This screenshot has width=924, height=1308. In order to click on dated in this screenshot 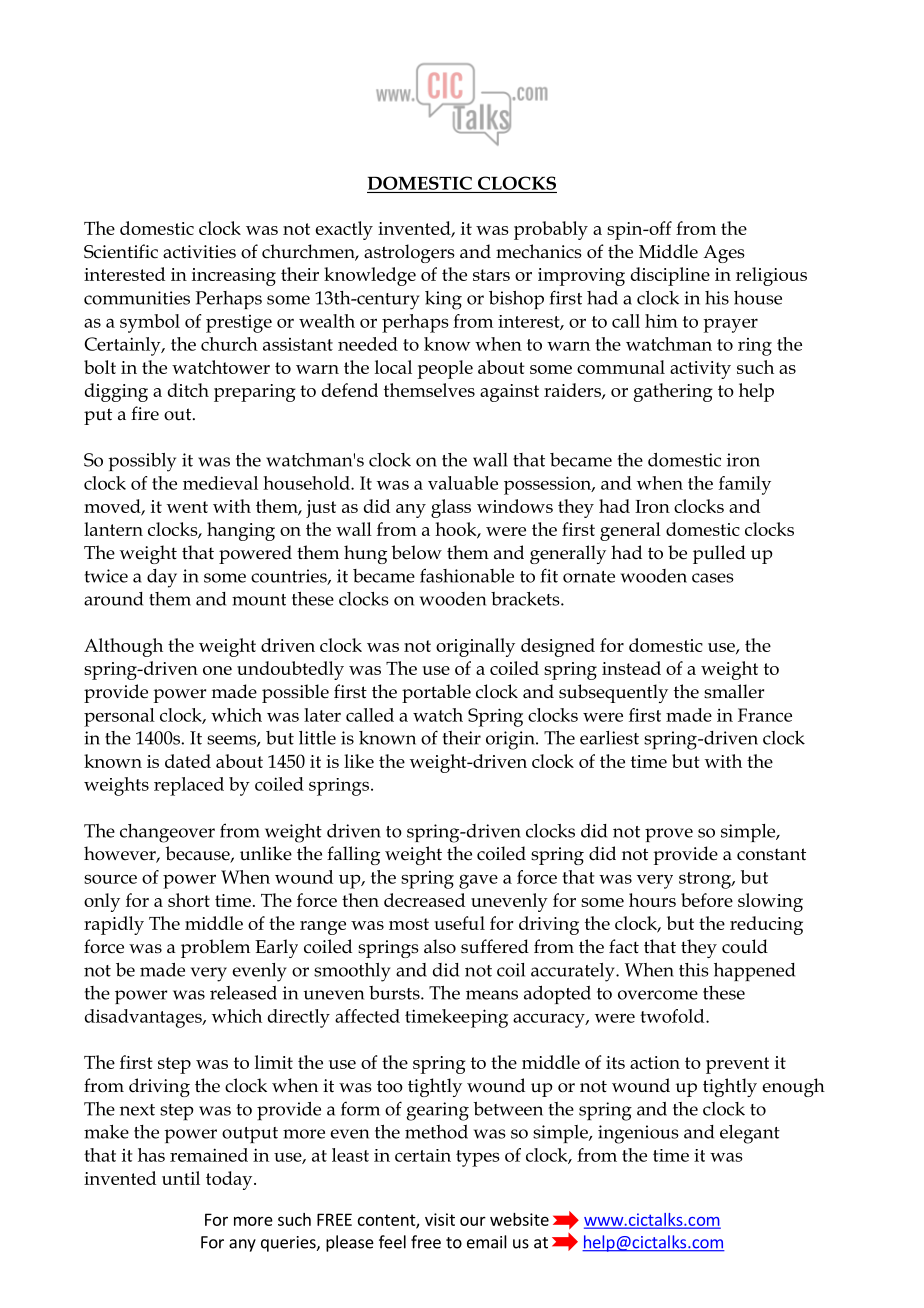, I will do `click(188, 761)`.
